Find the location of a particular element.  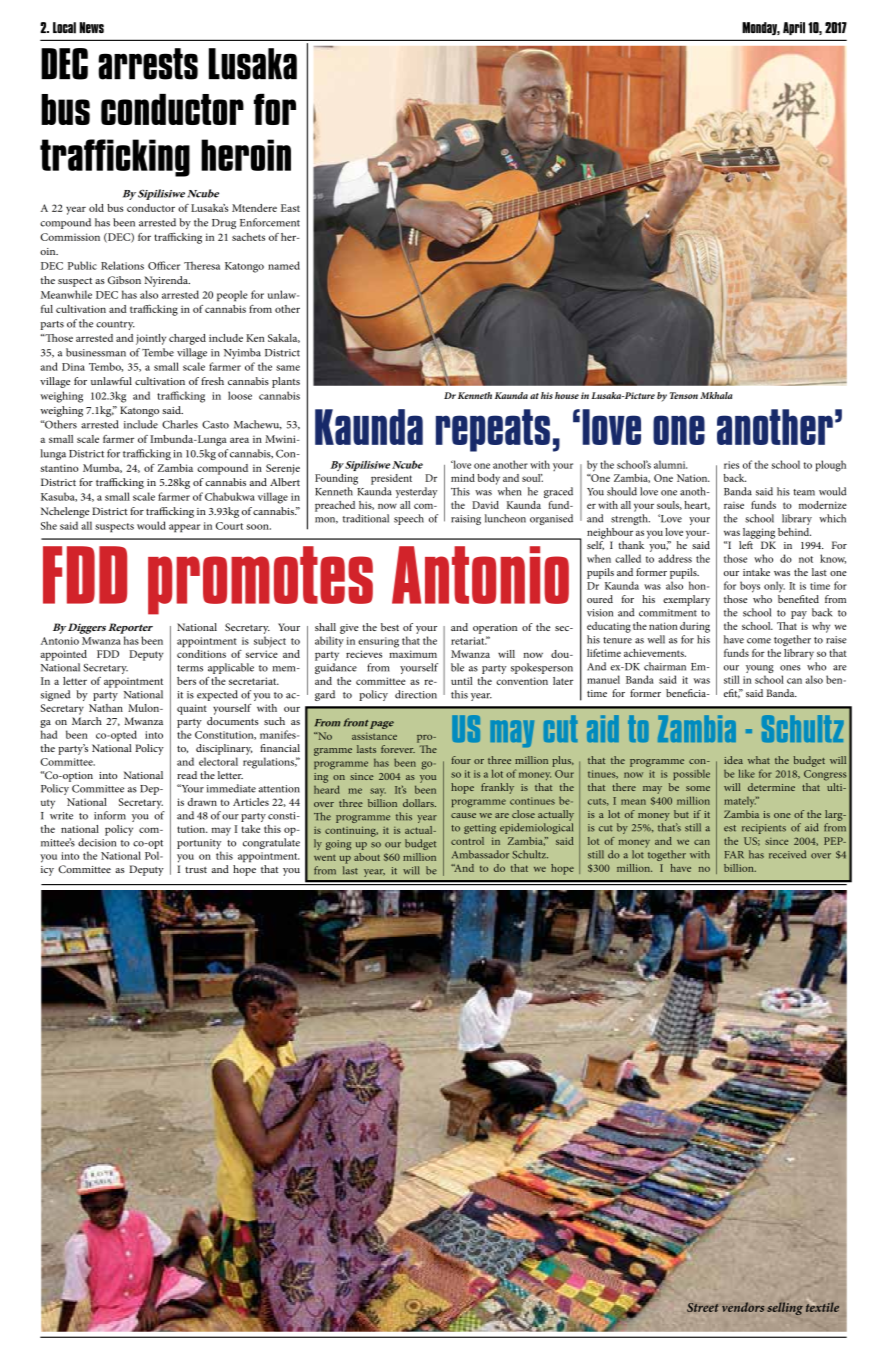

heroin is located at coordinates (246, 155).
